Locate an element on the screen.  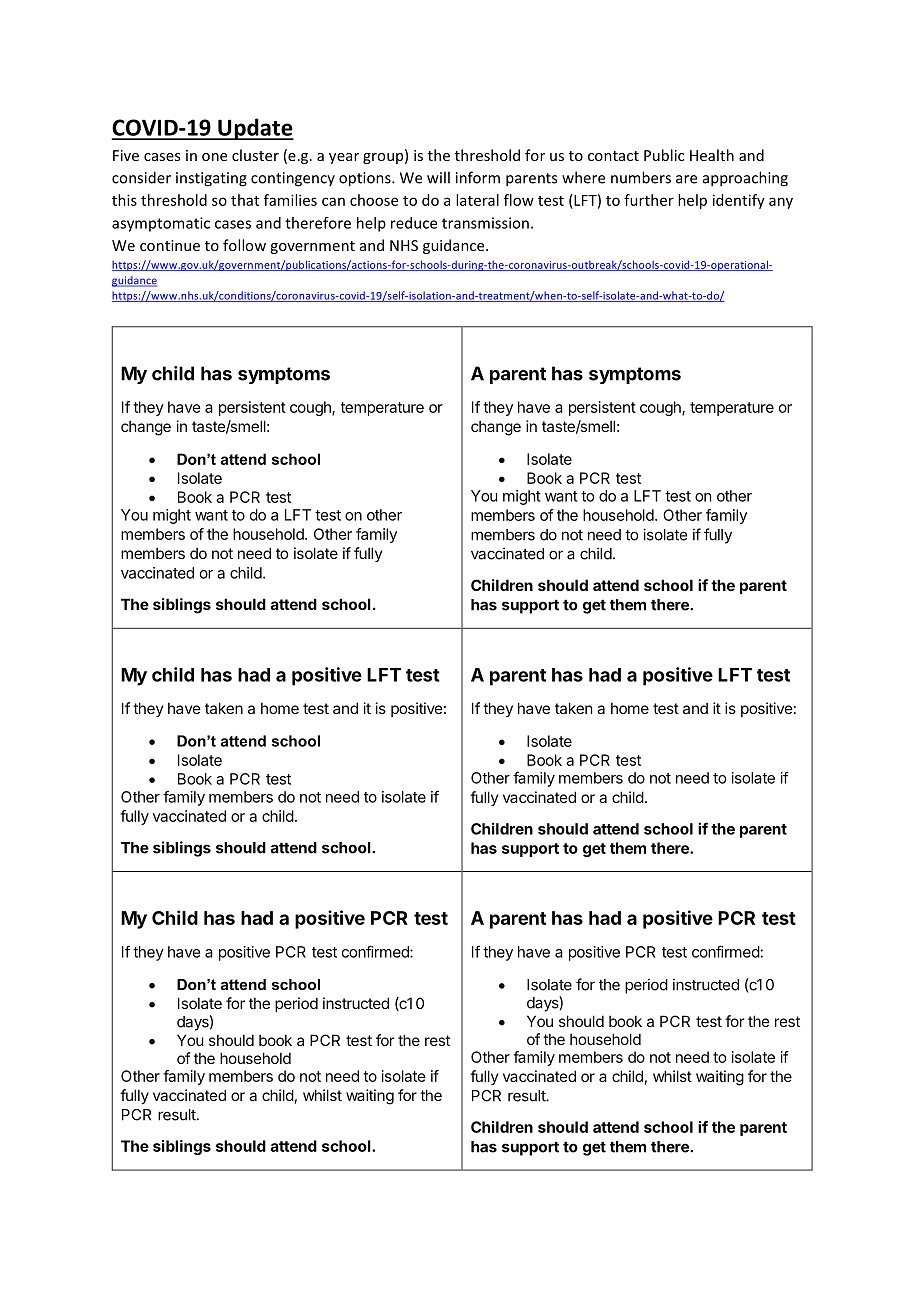
contact is located at coordinates (613, 156).
